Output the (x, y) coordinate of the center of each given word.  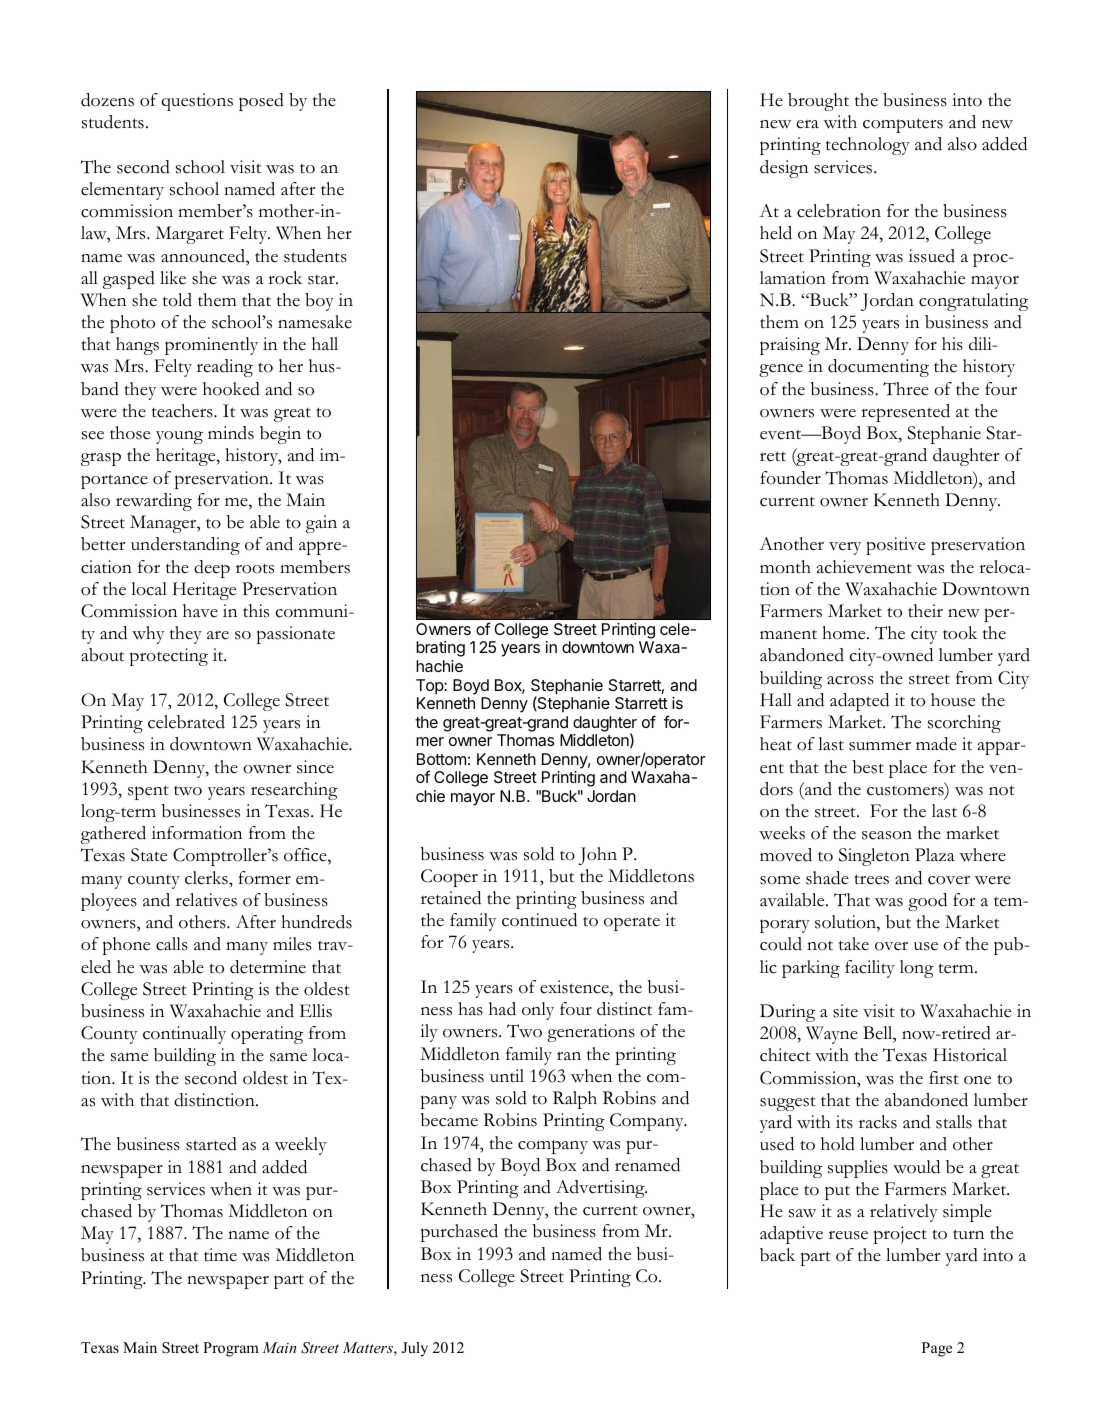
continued (539, 920)
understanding (185, 546)
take (854, 944)
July (415, 1349)
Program (231, 1349)
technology (868, 146)
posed (261, 102)
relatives (206, 900)
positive (895, 546)
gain (321, 524)
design (784, 169)
